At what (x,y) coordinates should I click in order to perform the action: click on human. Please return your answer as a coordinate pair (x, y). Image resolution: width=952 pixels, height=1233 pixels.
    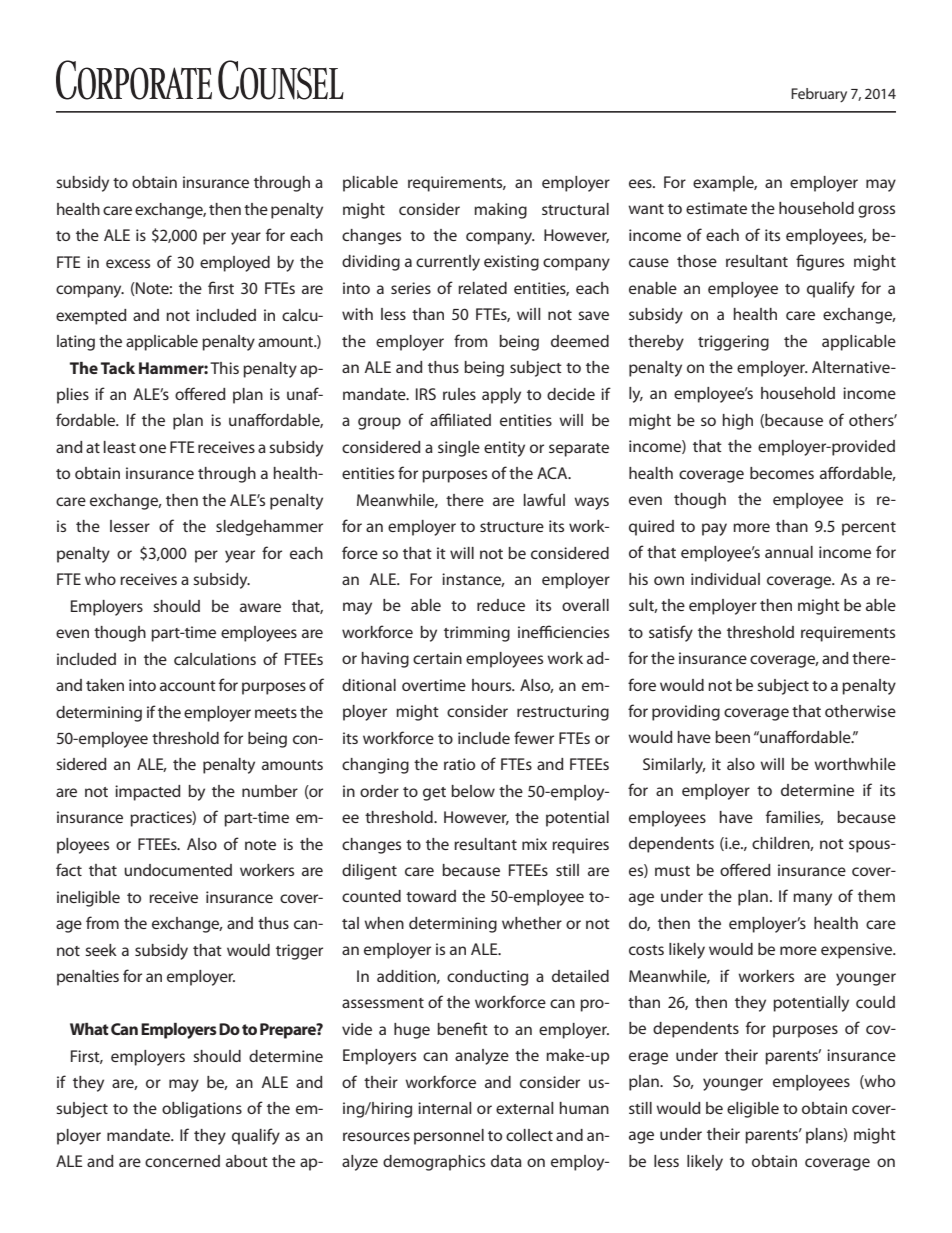
    Looking at the image, I should click on (584, 1108).
